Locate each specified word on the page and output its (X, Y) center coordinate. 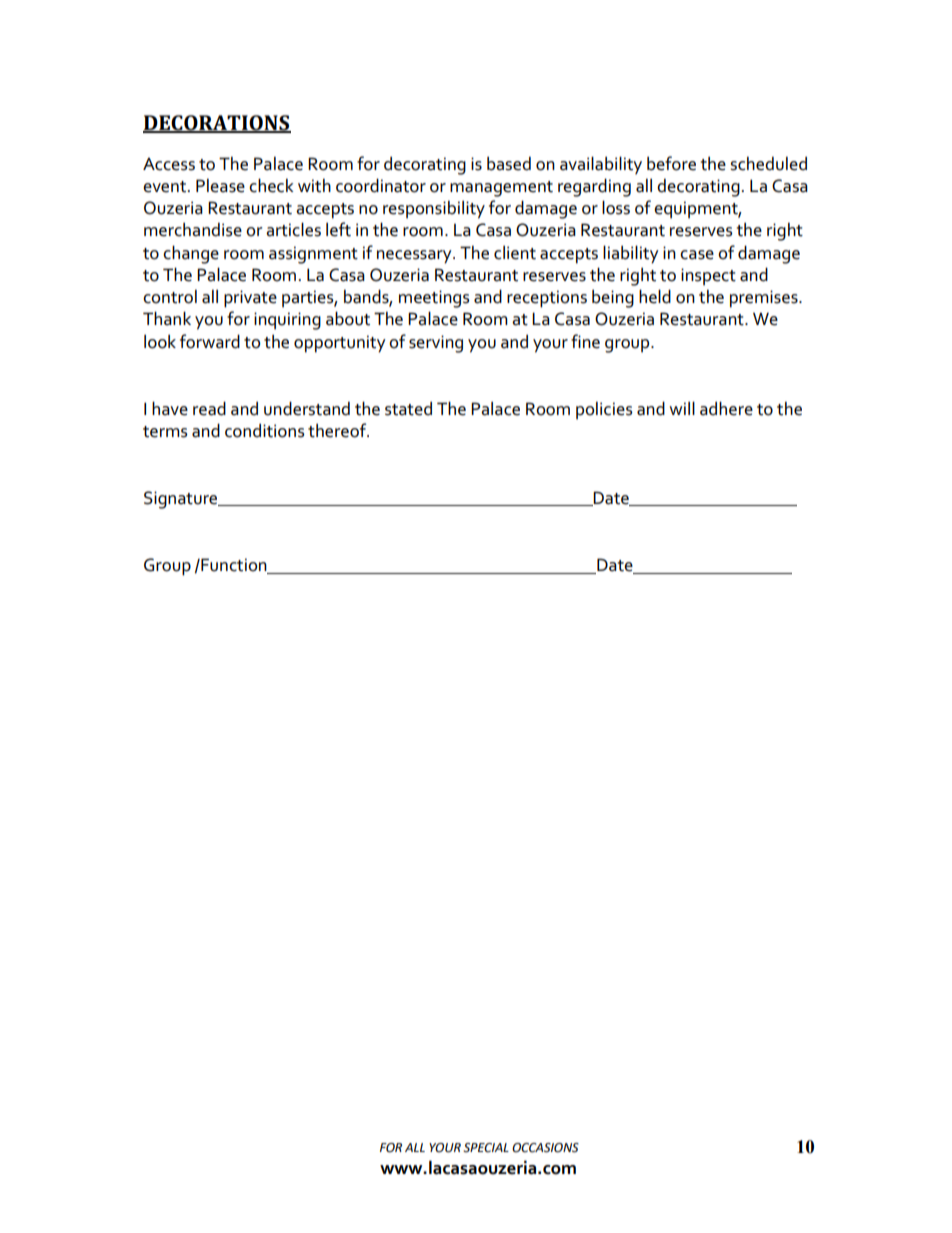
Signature (182, 500)
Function (234, 566)
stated (408, 409)
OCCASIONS (545, 1148)
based (509, 164)
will (682, 408)
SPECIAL (486, 1148)
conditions (265, 431)
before (671, 163)
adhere (726, 408)
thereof (338, 430)
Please (220, 186)
